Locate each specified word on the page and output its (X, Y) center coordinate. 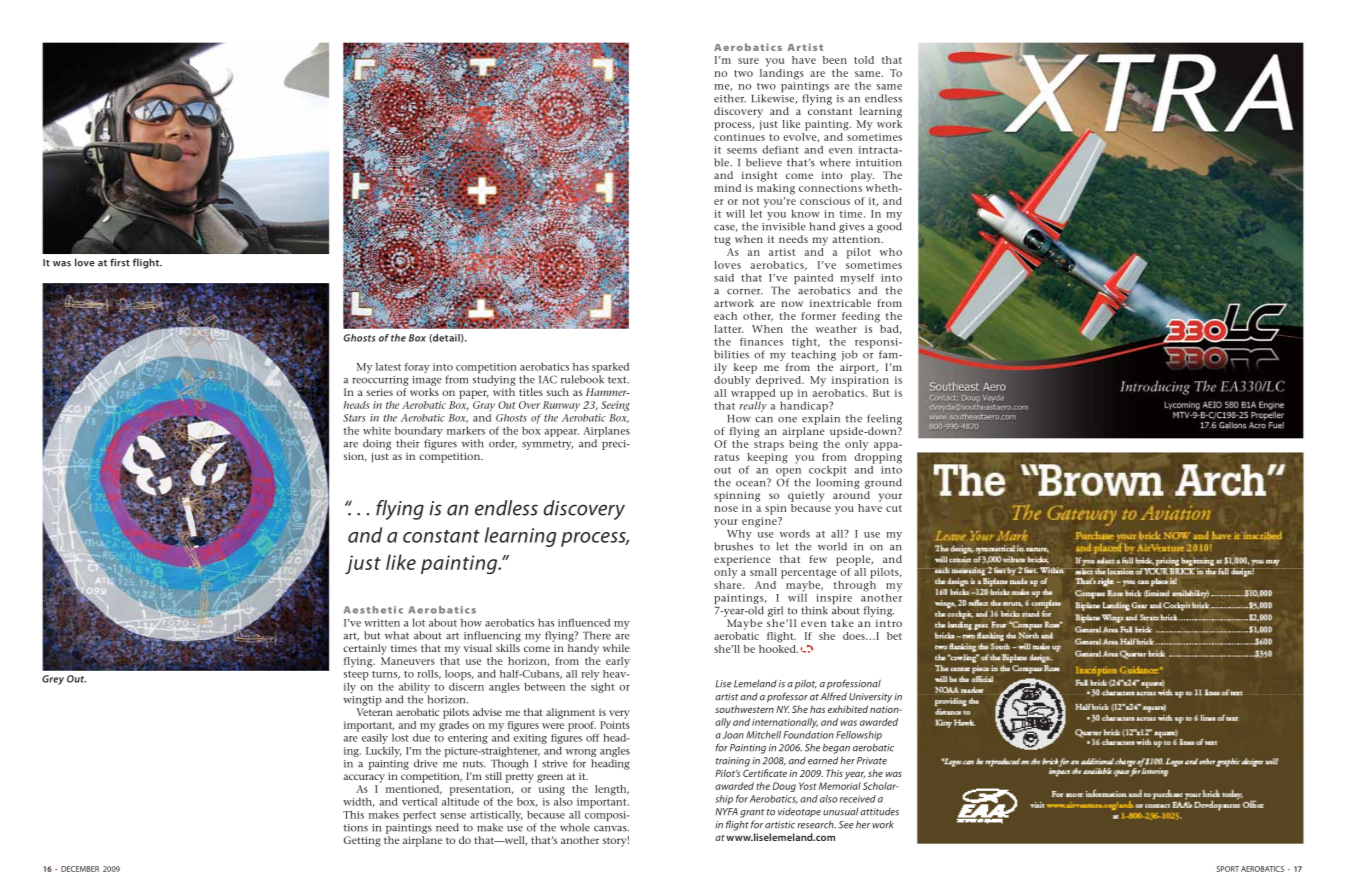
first (120, 262)
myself (858, 280)
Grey (53, 680)
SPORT (1228, 869)
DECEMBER (80, 869)
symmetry (547, 445)
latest (388, 367)
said (724, 278)
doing (377, 444)
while (616, 648)
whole (575, 827)
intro (889, 623)
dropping (878, 457)
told (864, 60)
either (730, 98)
